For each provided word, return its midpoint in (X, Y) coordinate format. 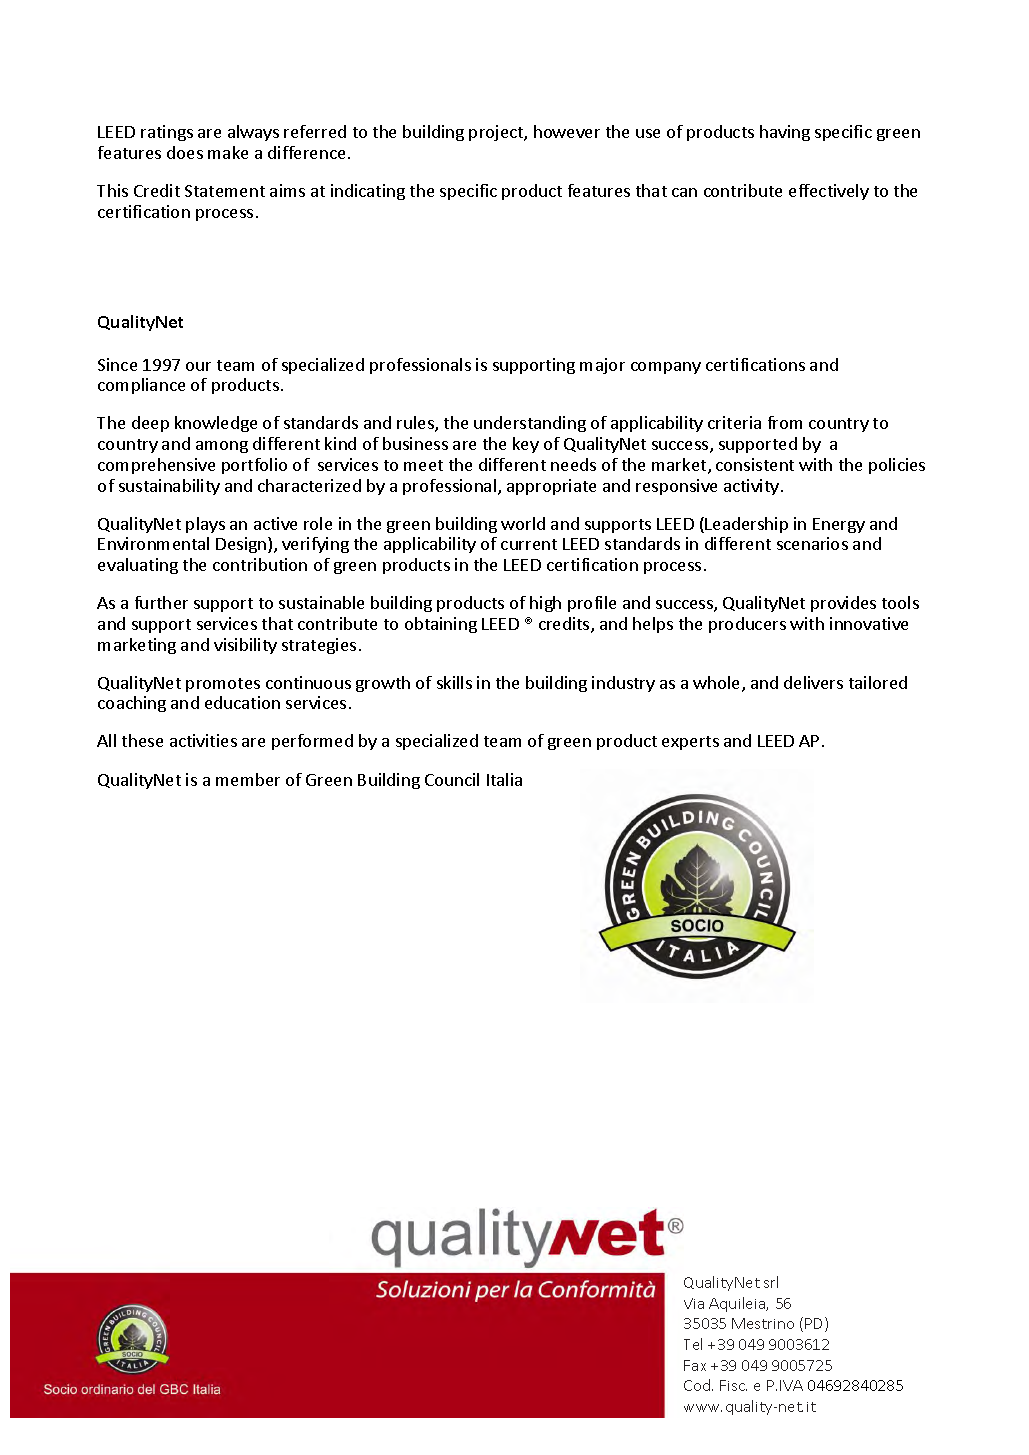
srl (771, 1282)
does (185, 152)
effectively (829, 192)
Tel (693, 1344)
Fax (695, 1365)
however (567, 131)
